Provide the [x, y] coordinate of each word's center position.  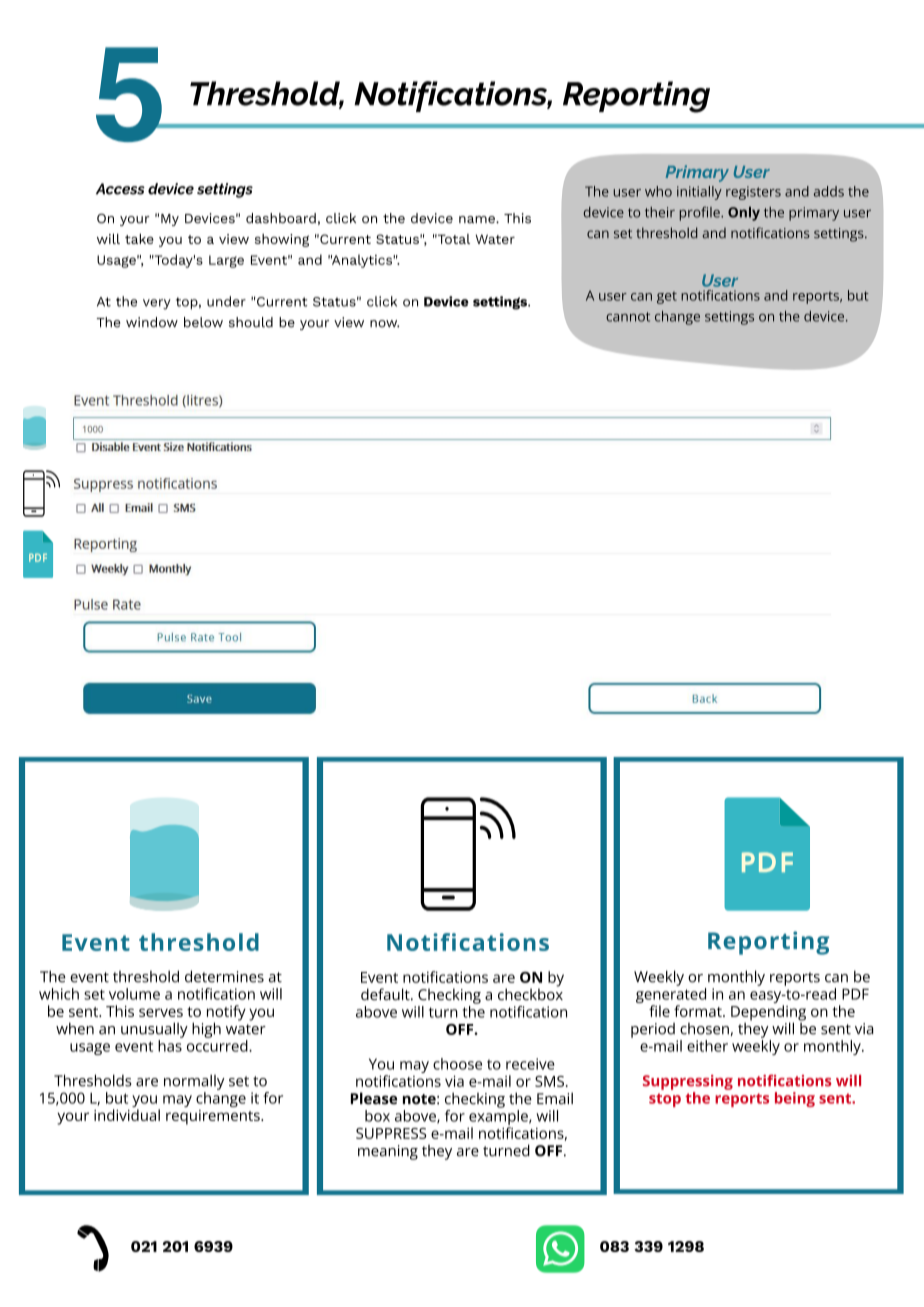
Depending [768, 1014]
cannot [628, 317]
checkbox [530, 993]
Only [744, 214]
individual [127, 1115]
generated [671, 997]
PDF [855, 994]
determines [224, 976]
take [139, 238]
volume [134, 994]
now [384, 324]
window [152, 322]
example [499, 1119]
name [478, 220]
